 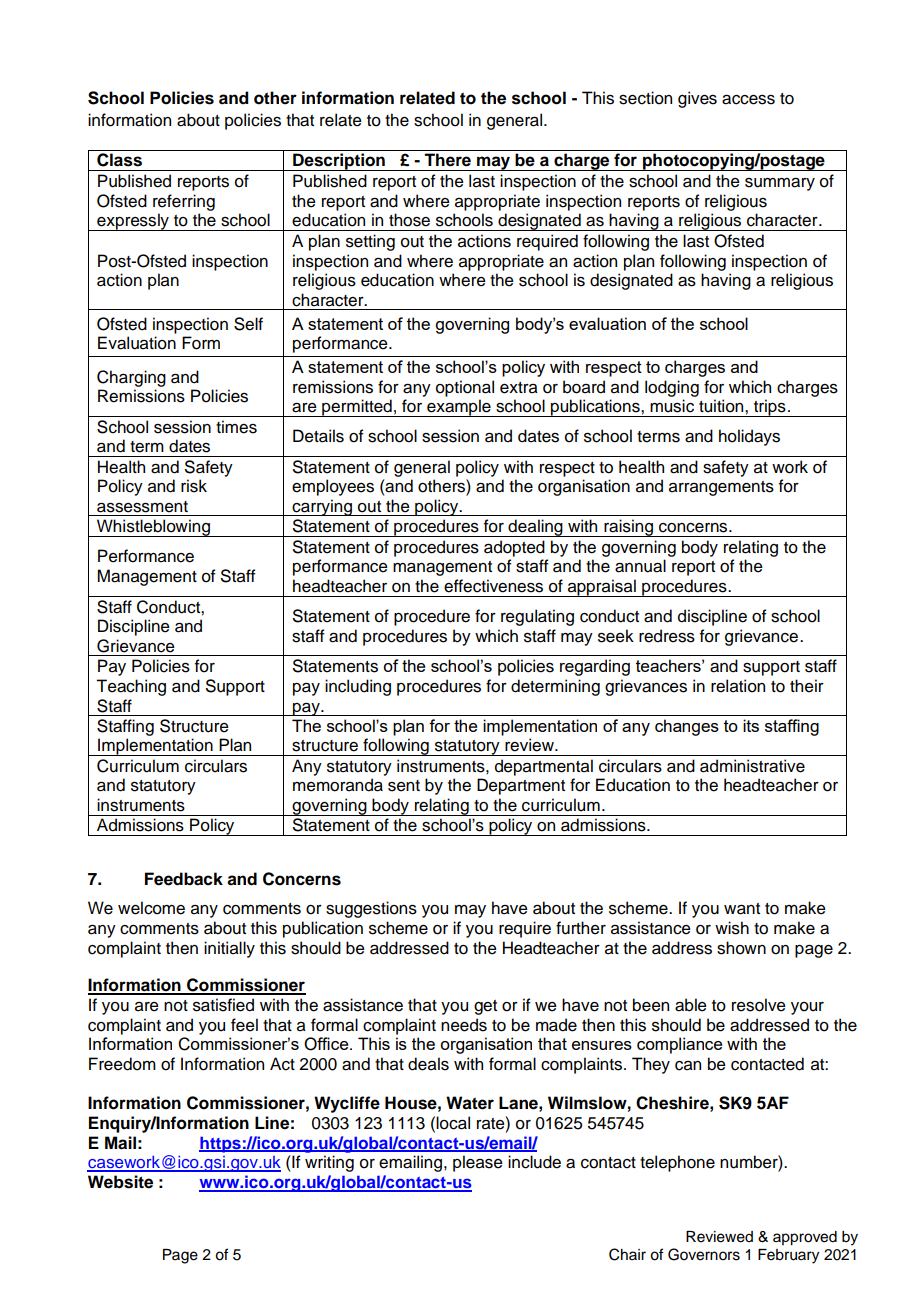 I want to click on regulating, so click(x=537, y=617).
